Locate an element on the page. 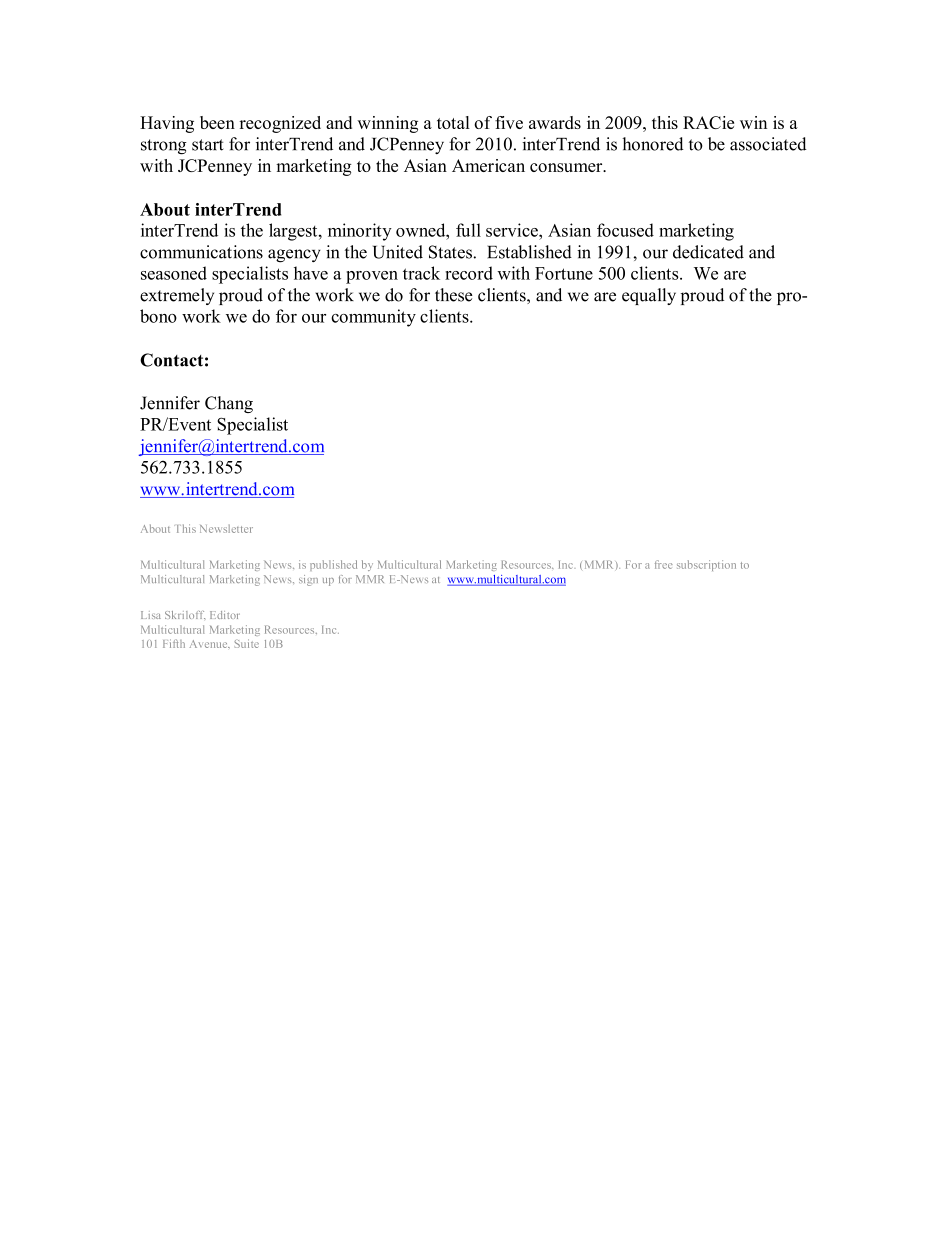 The image size is (952, 1233). start is located at coordinates (208, 145).
